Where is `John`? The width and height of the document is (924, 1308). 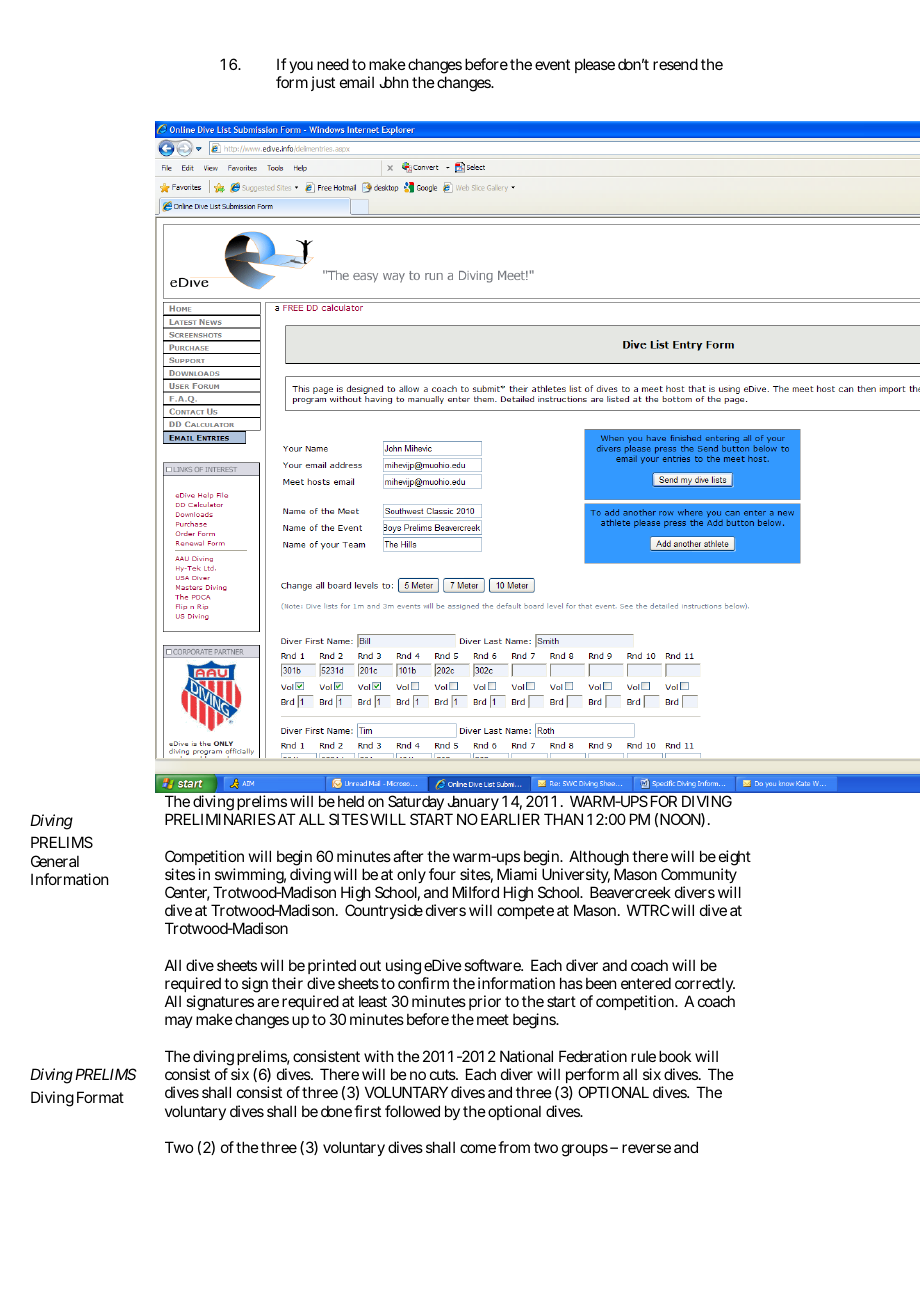 John is located at coordinates (393, 82).
